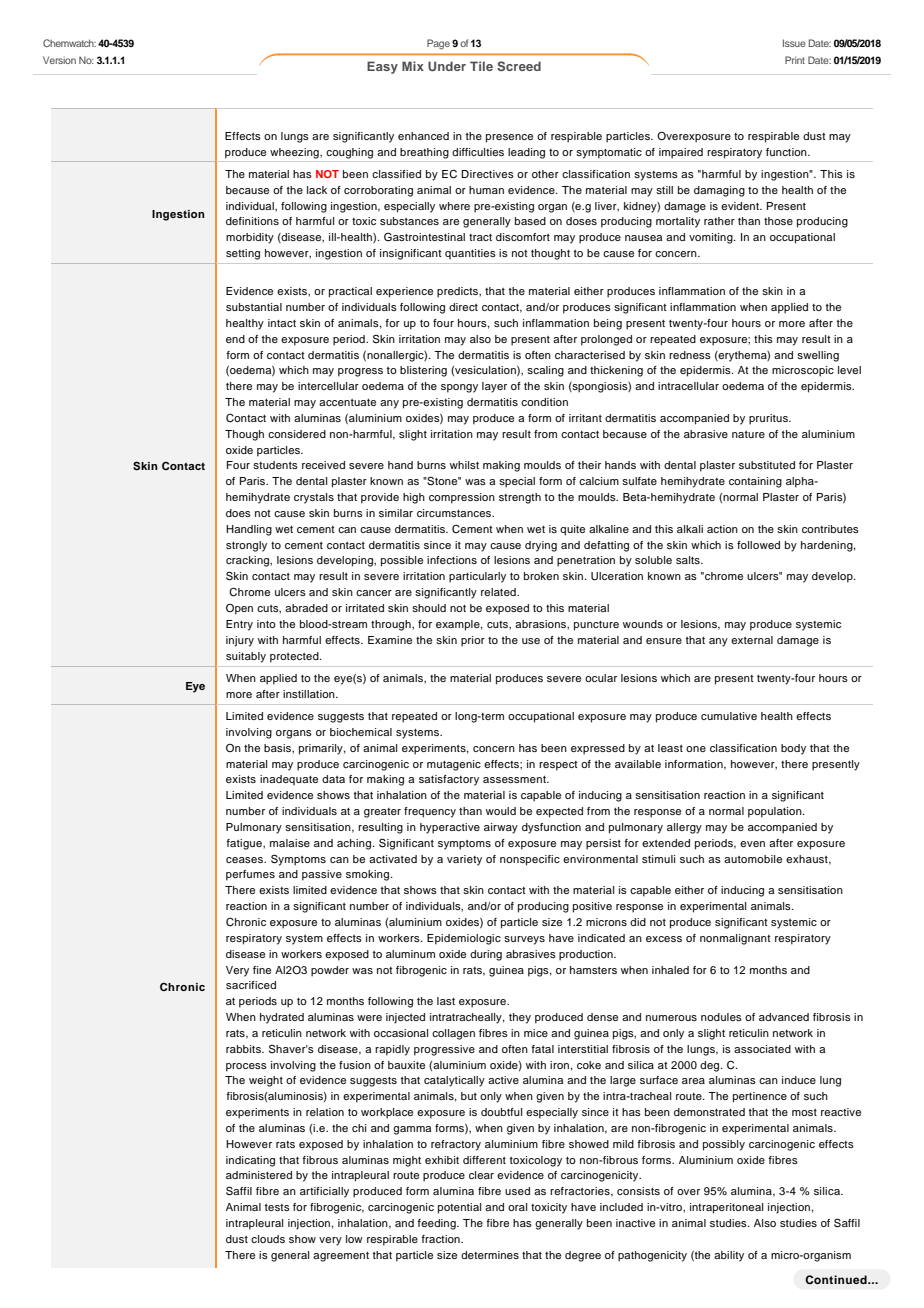 Image resolution: width=924 pixels, height=1308 pixels. What do you see at coordinates (769, 419) in the image?
I see `pruritus` at bounding box center [769, 419].
